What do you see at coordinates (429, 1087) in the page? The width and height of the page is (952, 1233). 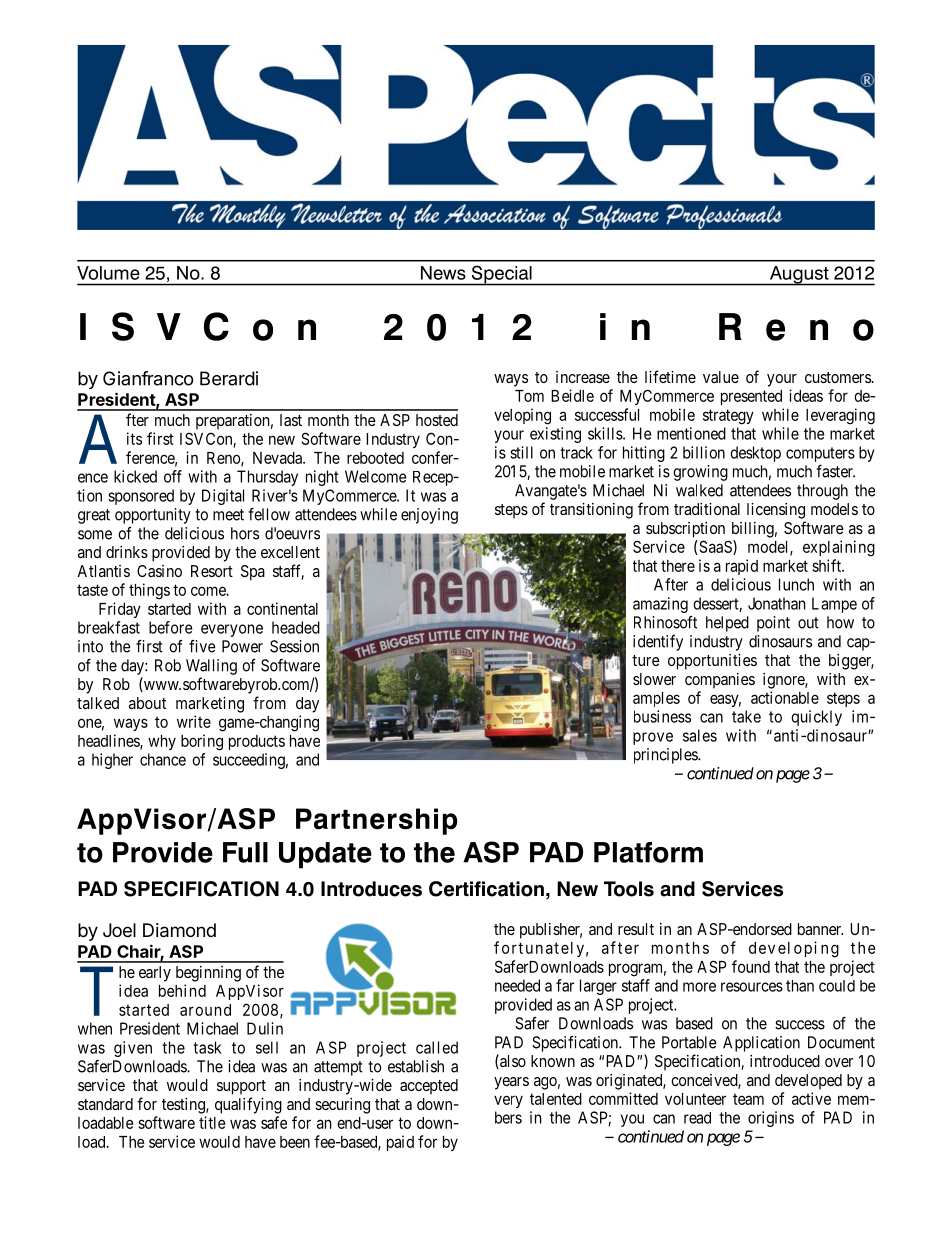 I see `accepted` at bounding box center [429, 1087].
